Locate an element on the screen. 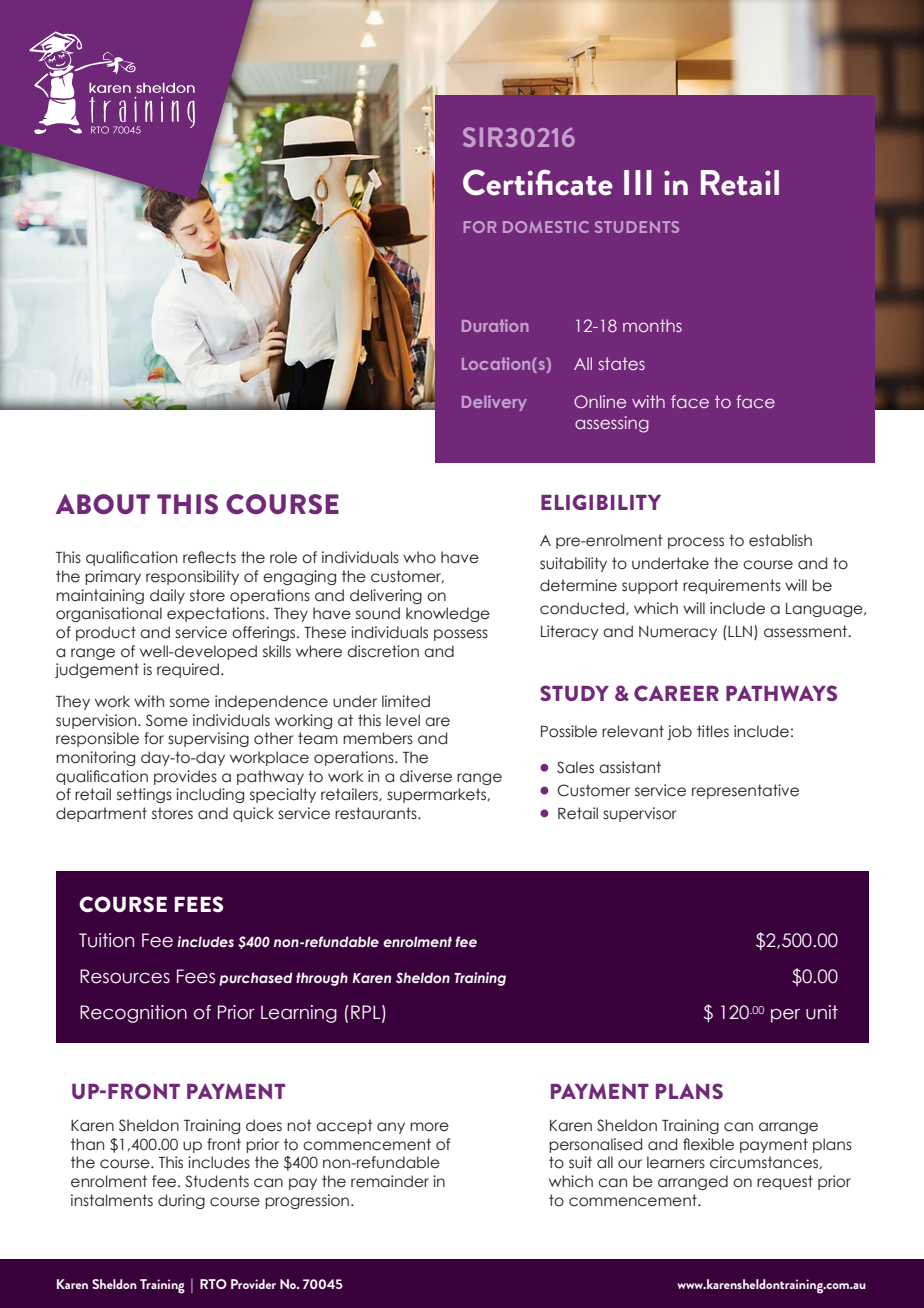 Image resolution: width=924 pixels, height=1308 pixels. Delivery is located at coordinates (494, 403).
